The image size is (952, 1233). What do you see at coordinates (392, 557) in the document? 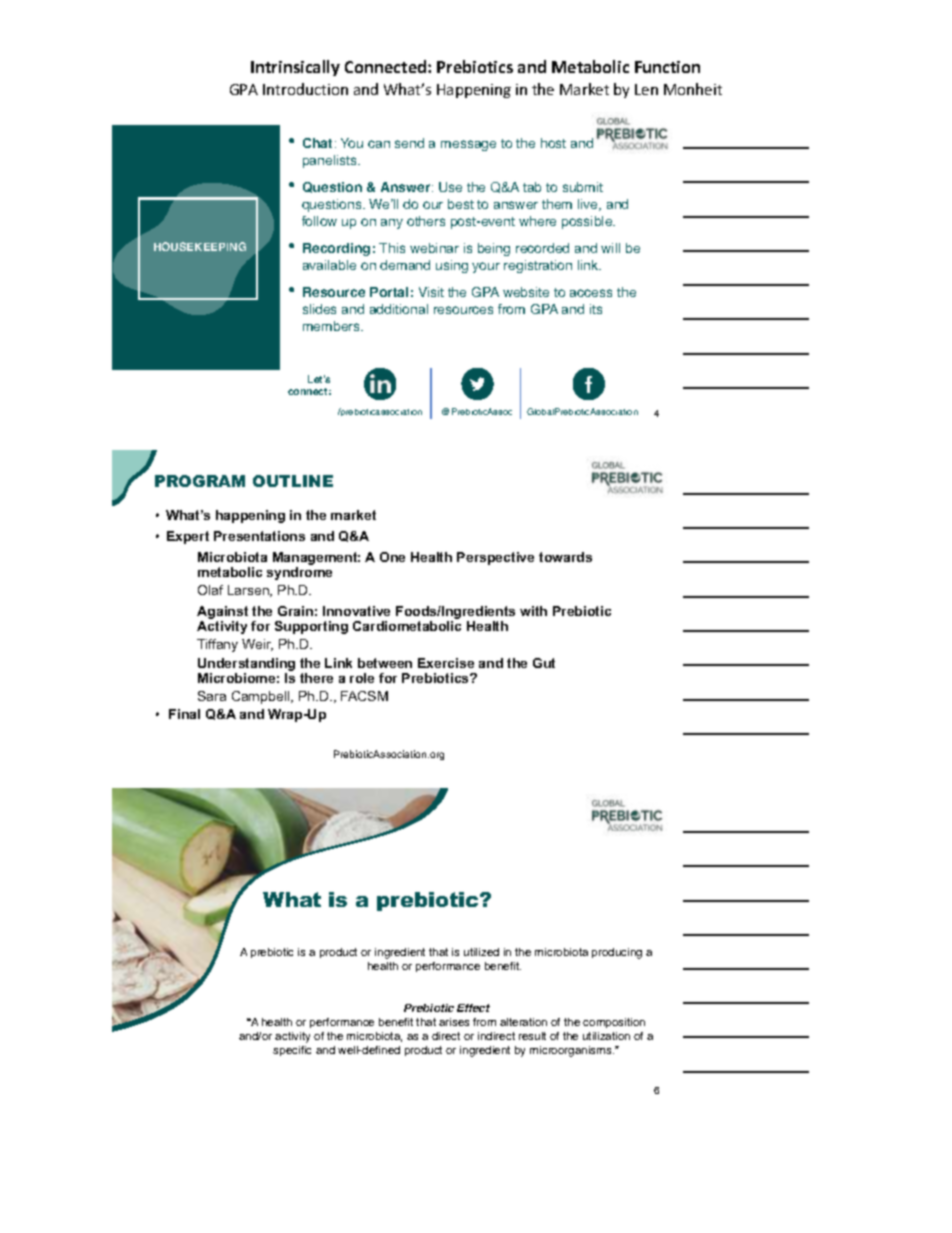
I see `One` at bounding box center [392, 557].
